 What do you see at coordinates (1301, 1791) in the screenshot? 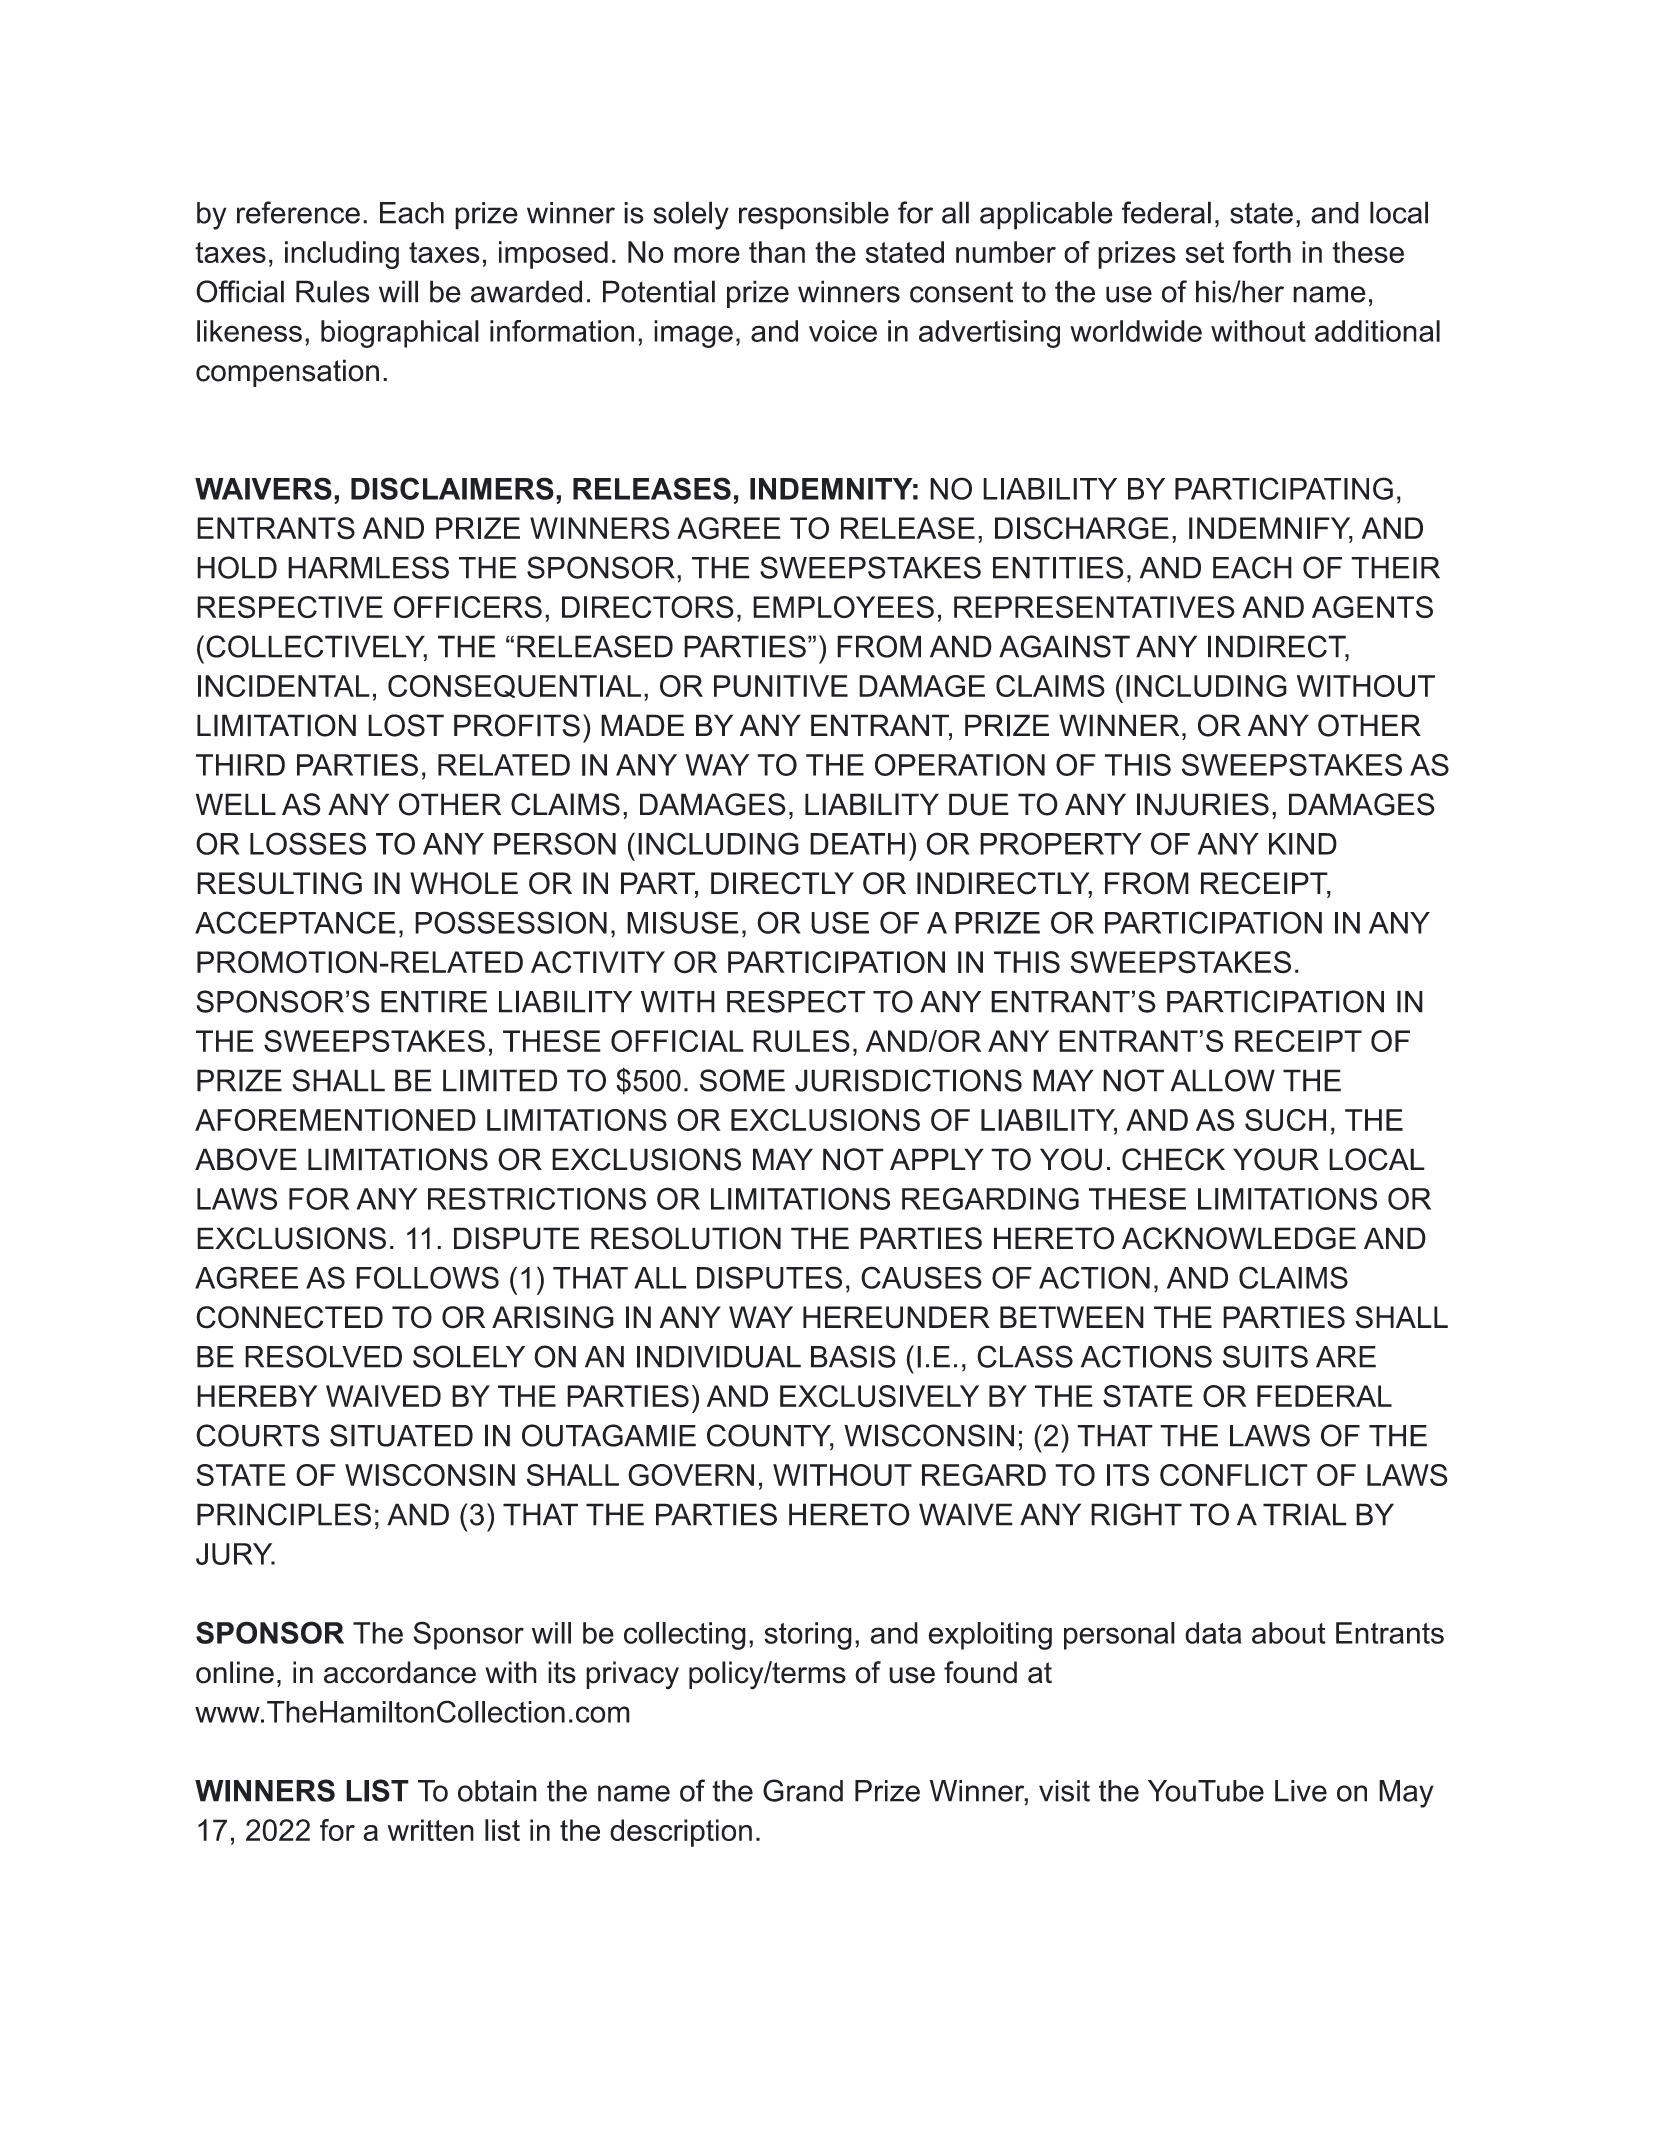
I see `Live` at bounding box center [1301, 1791].
